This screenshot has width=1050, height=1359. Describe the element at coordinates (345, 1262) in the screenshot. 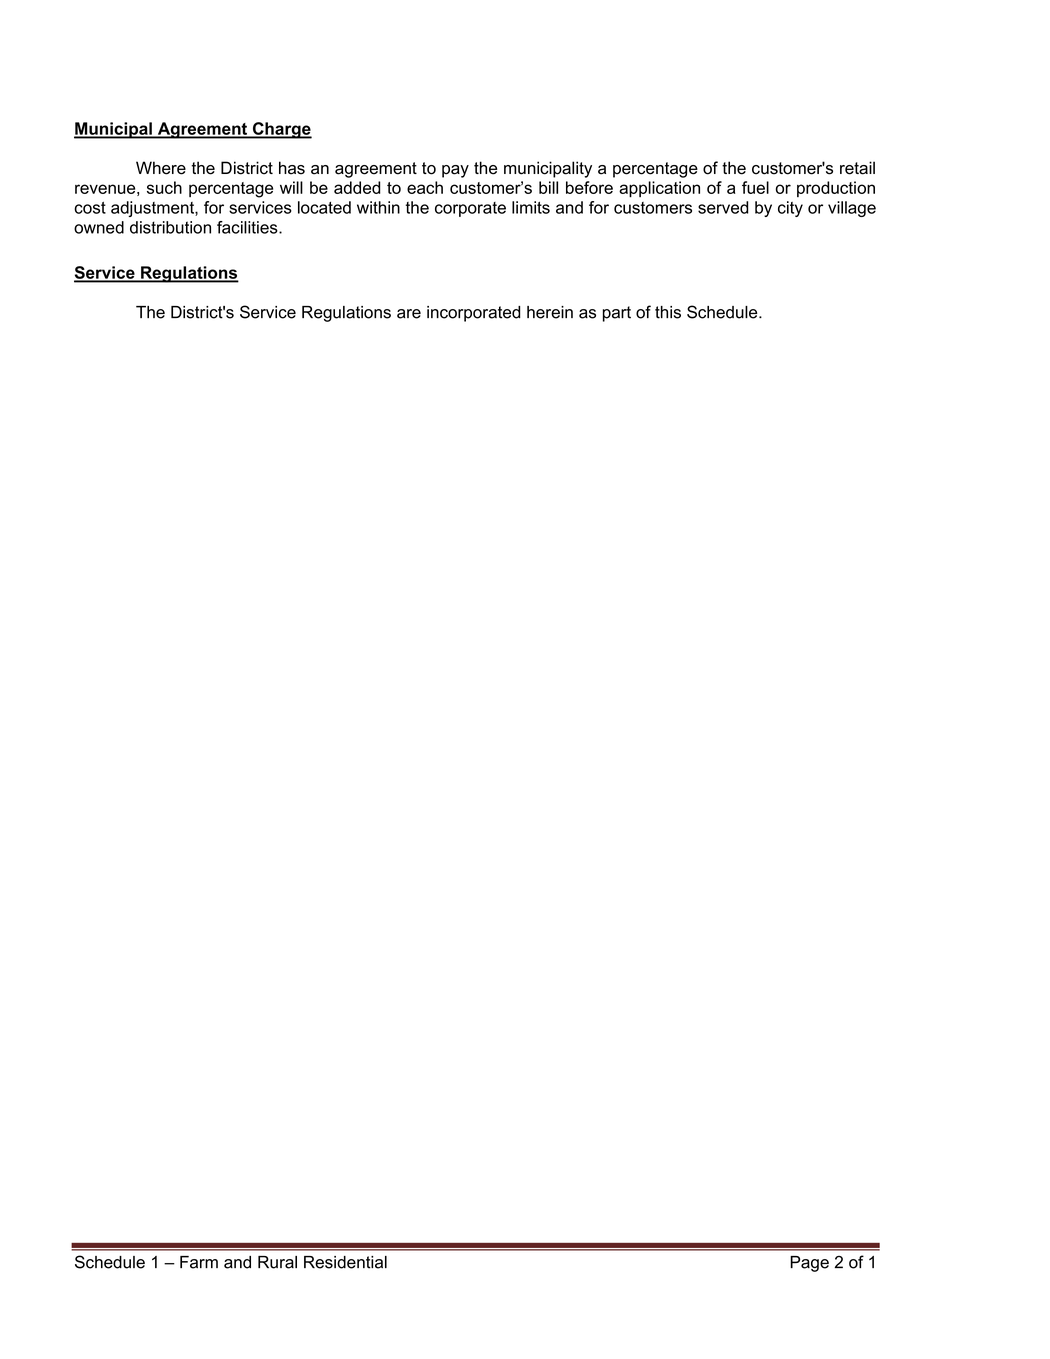

I see `Residential` at that location.
